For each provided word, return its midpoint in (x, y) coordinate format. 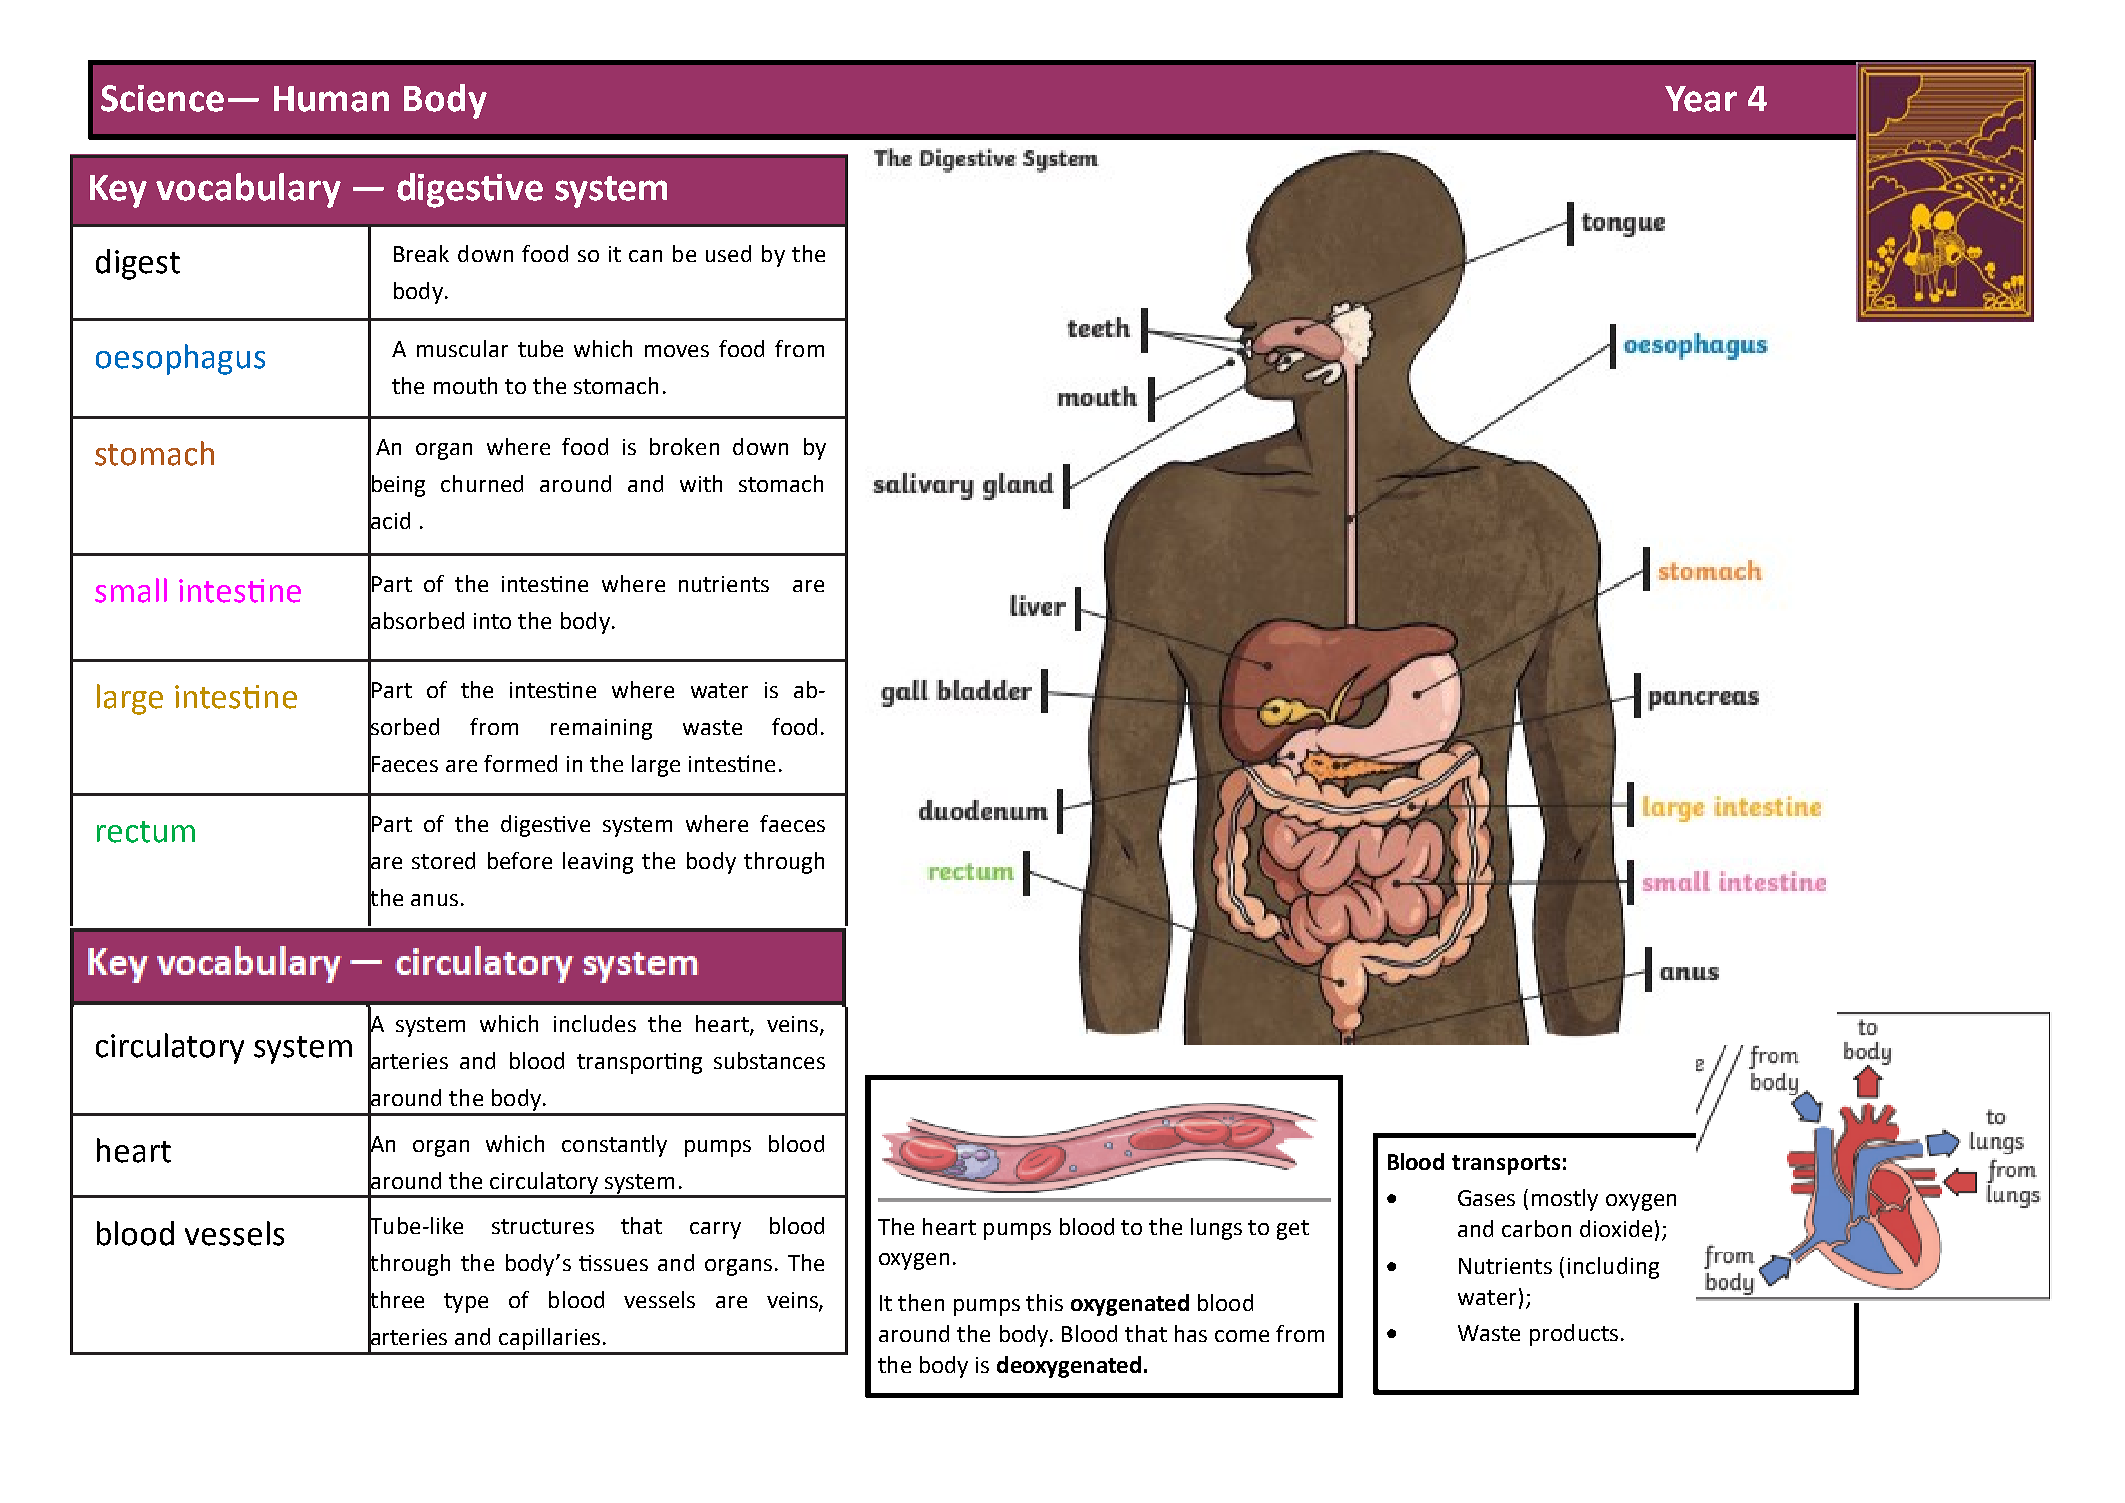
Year (1701, 99)
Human (331, 99)
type (466, 1303)
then (921, 1302)
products (1574, 1335)
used (728, 253)
